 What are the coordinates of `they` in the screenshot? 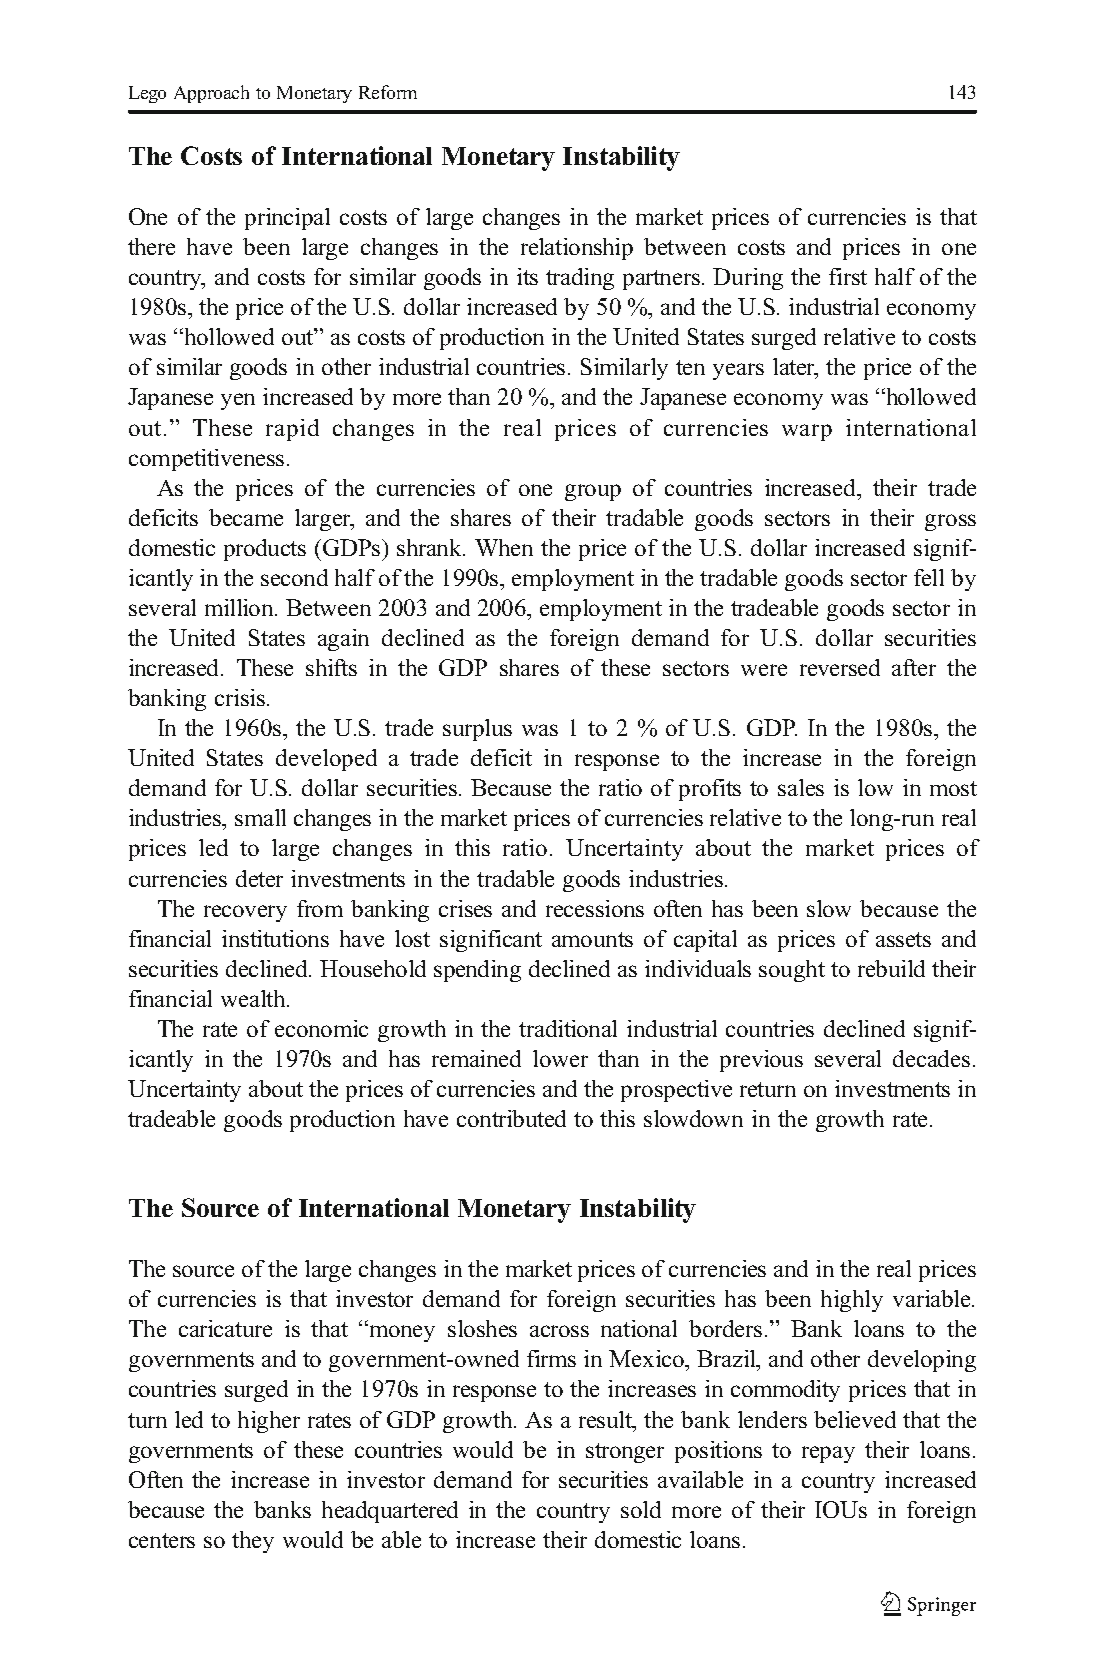 It's located at (253, 1542).
